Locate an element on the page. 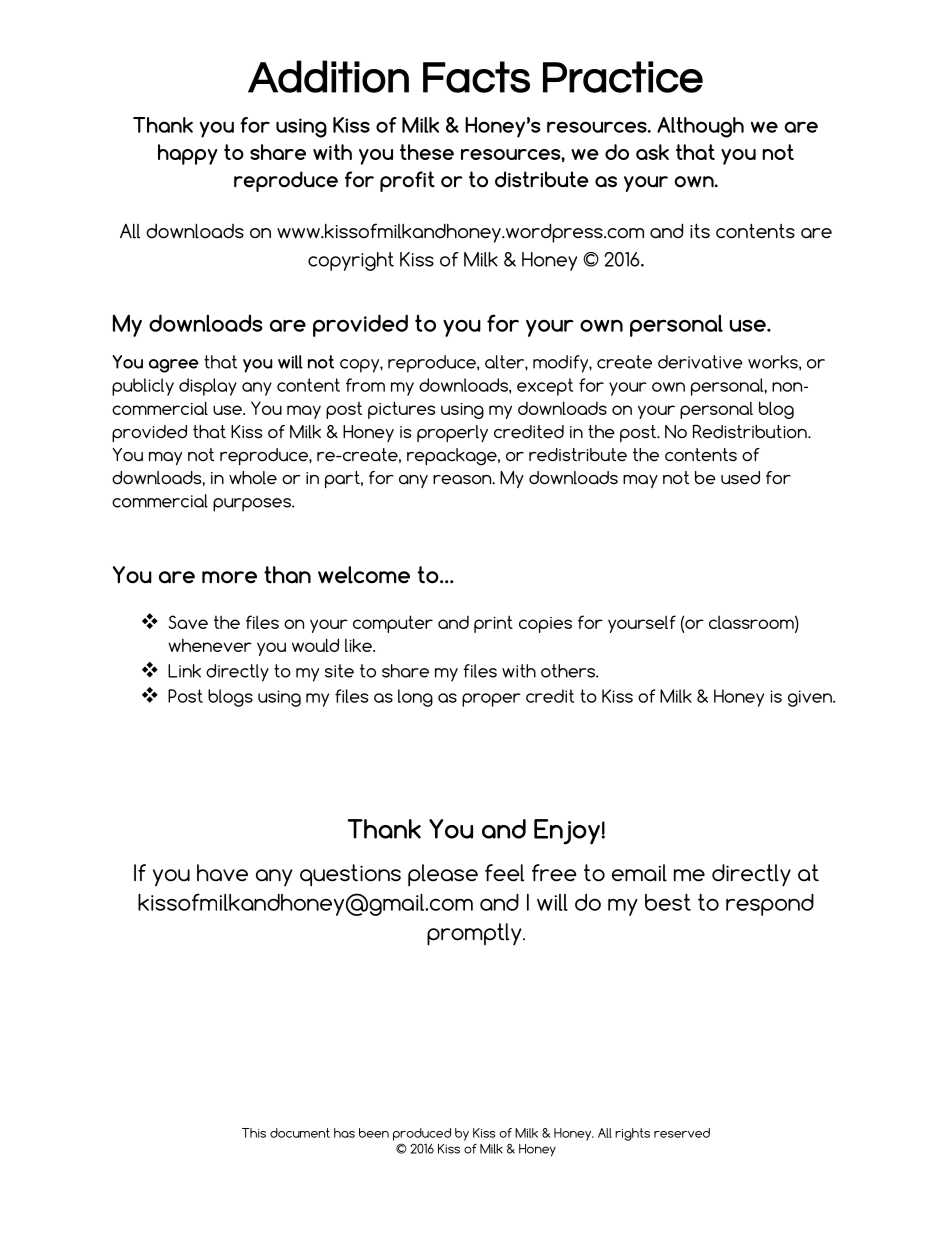  Although is located at coordinates (700, 127).
